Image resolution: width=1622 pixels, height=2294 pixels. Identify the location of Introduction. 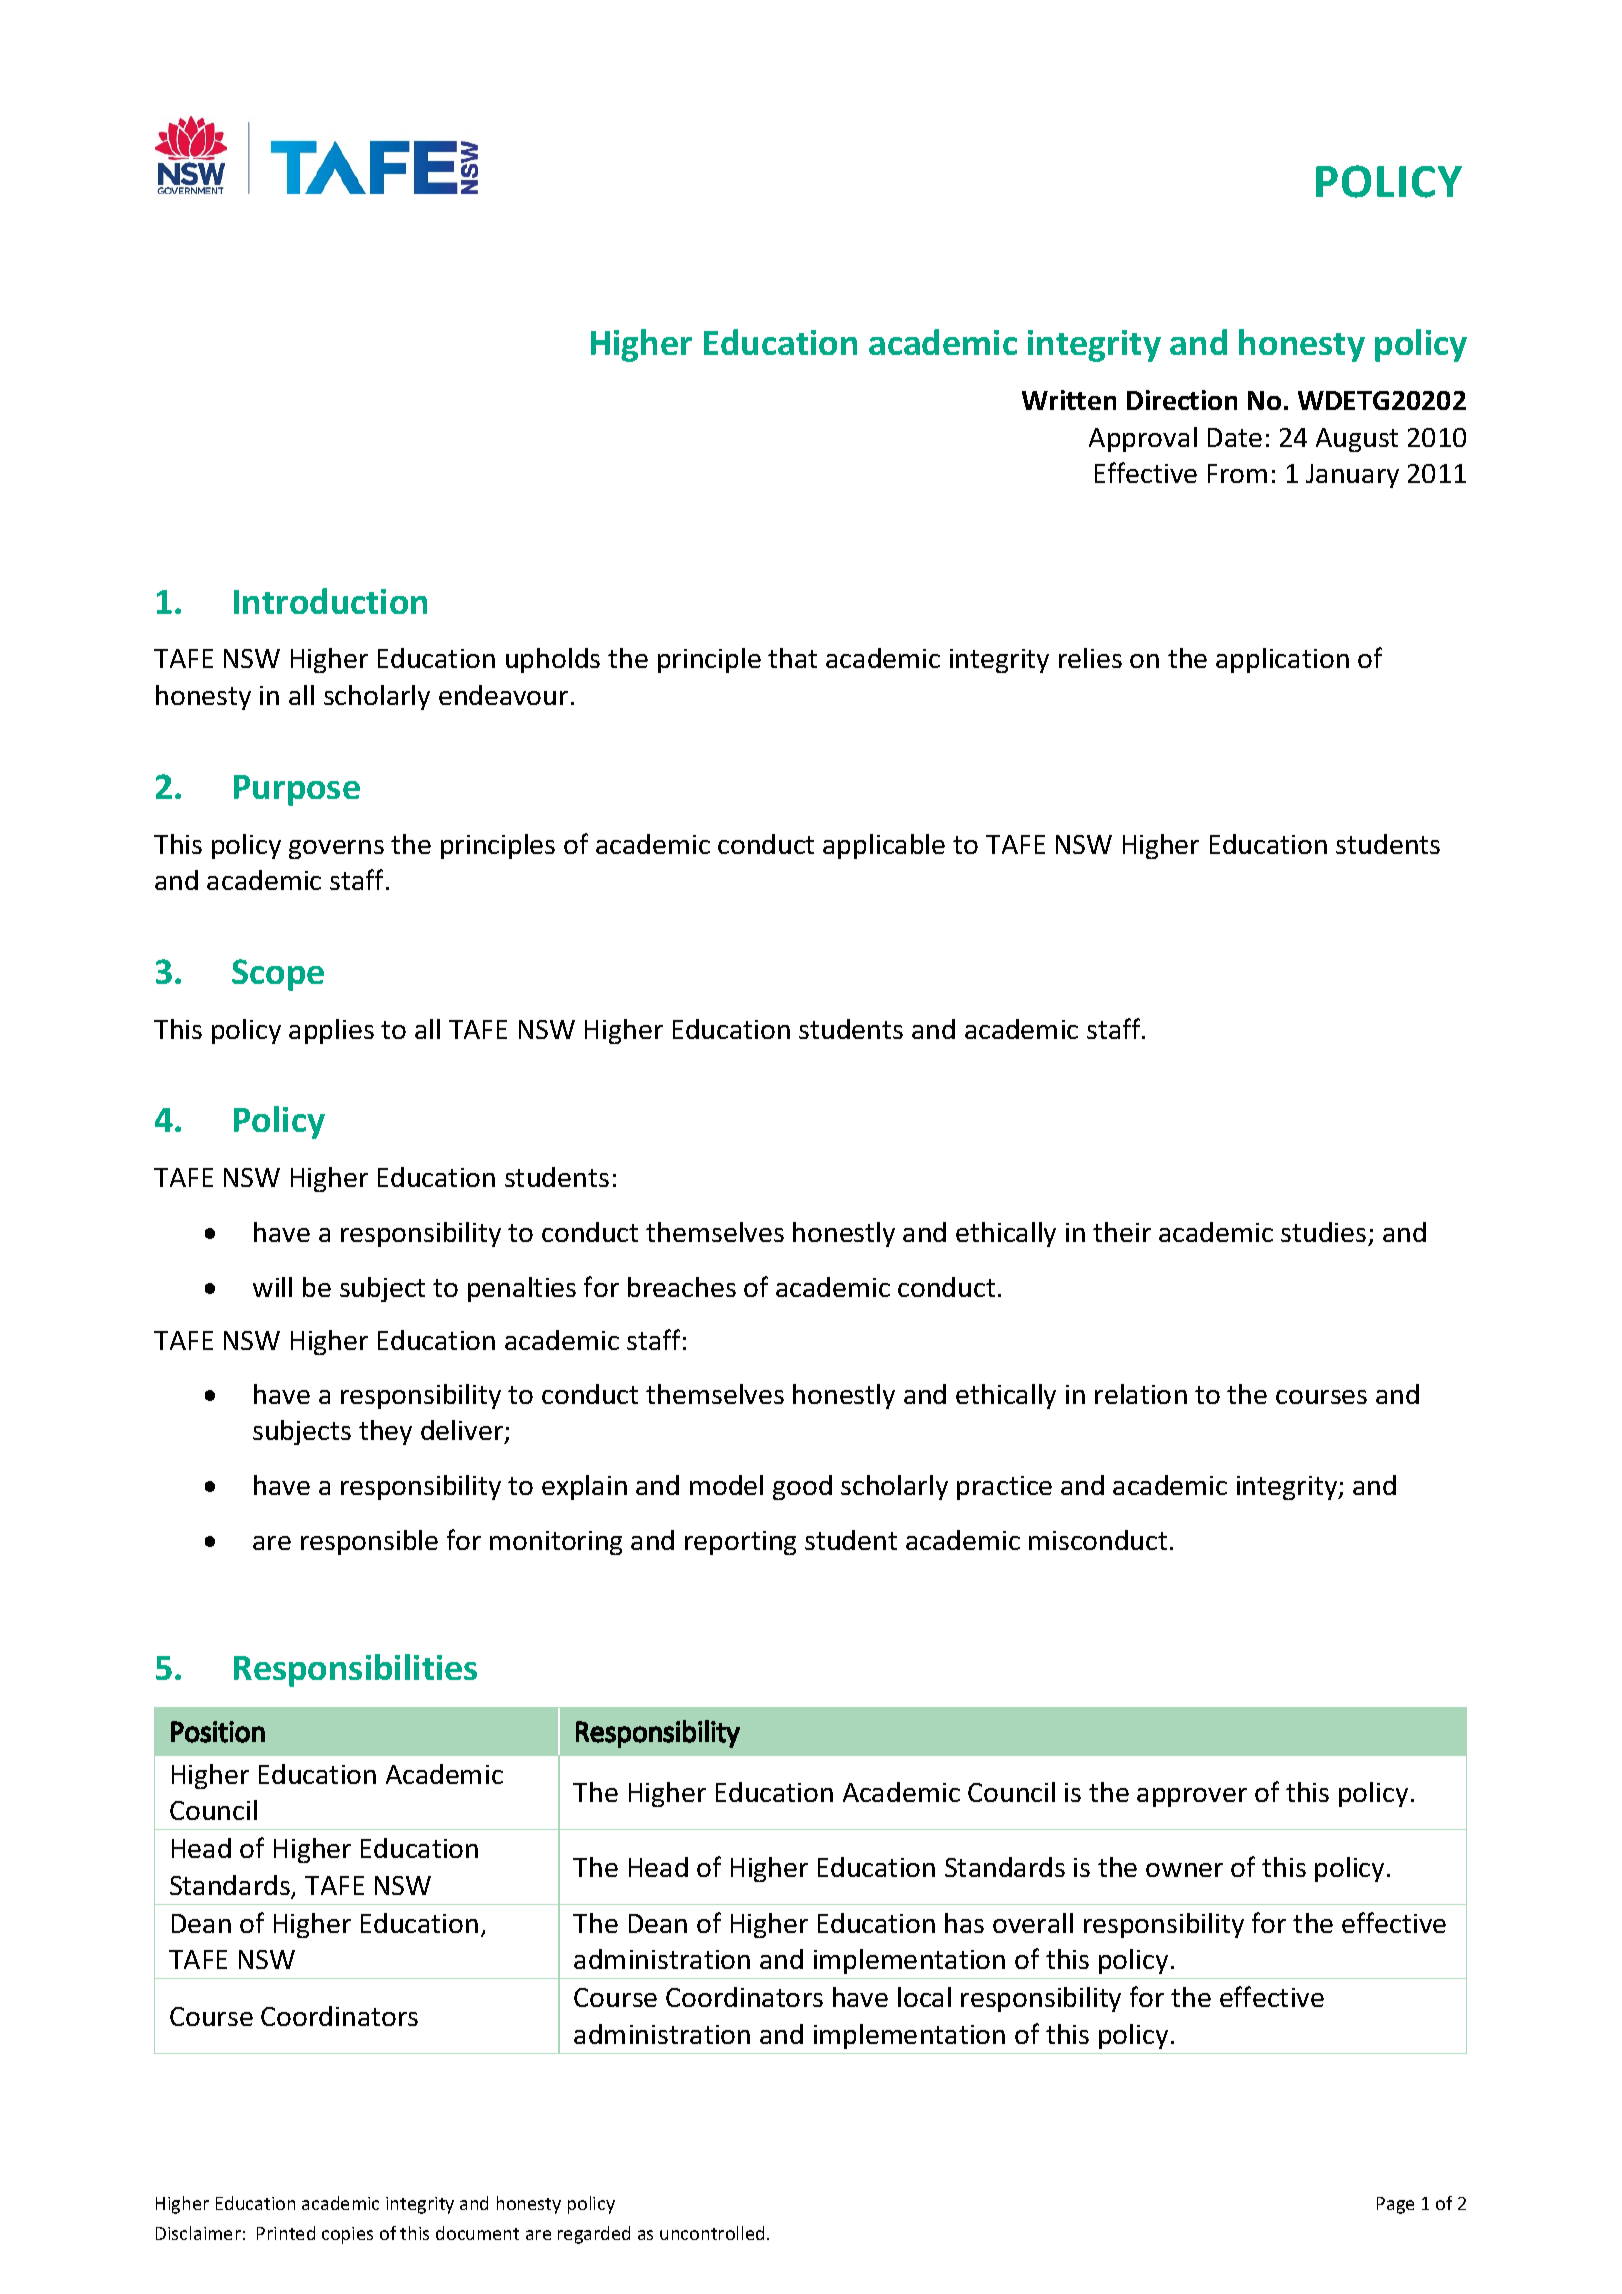
(330, 601).
